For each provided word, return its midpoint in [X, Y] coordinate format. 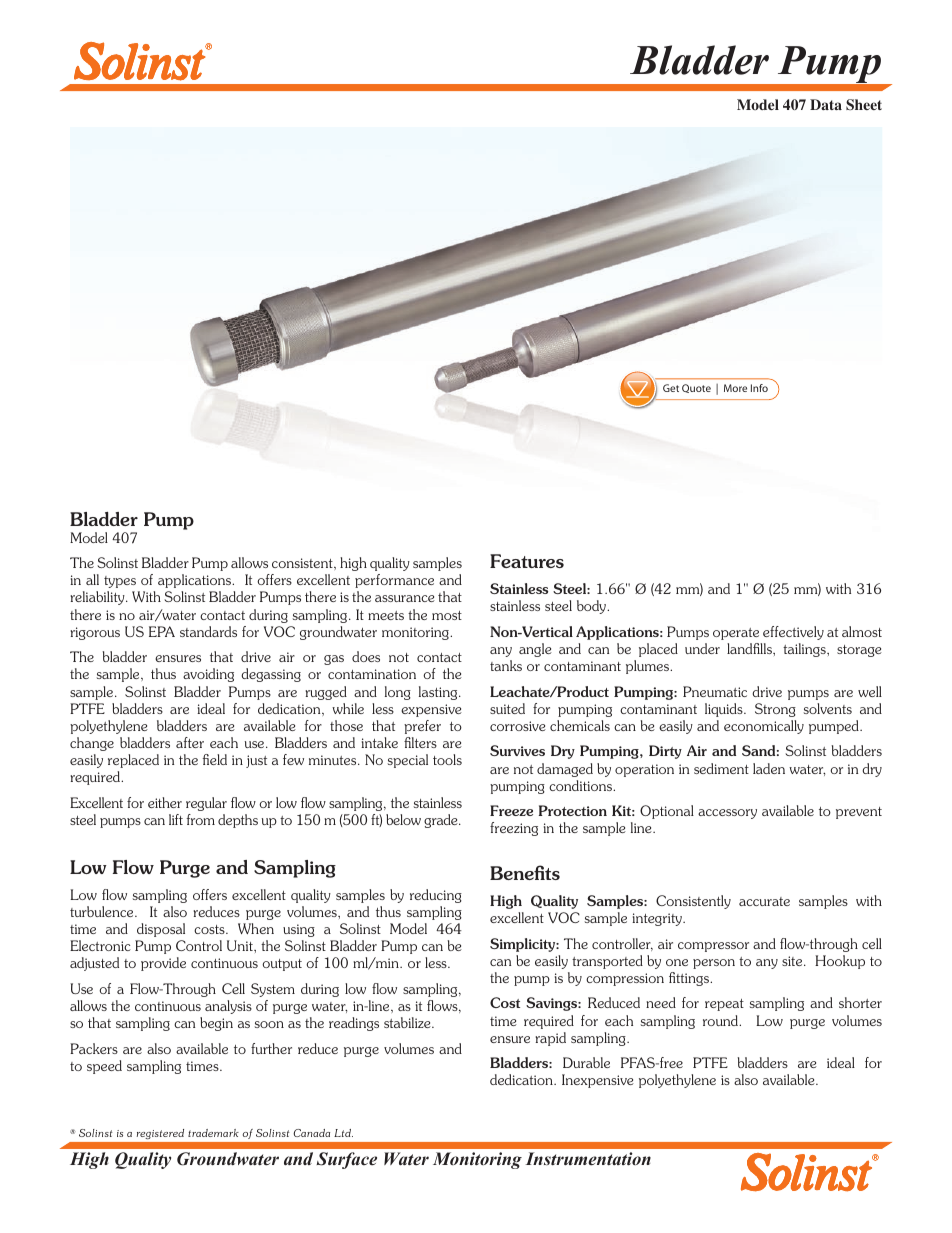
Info [759, 388]
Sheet [864, 104]
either [165, 802]
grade [442, 821]
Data [826, 104]
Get [671, 388]
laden [769, 768]
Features [527, 561]
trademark [213, 1133]
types [120, 582]
